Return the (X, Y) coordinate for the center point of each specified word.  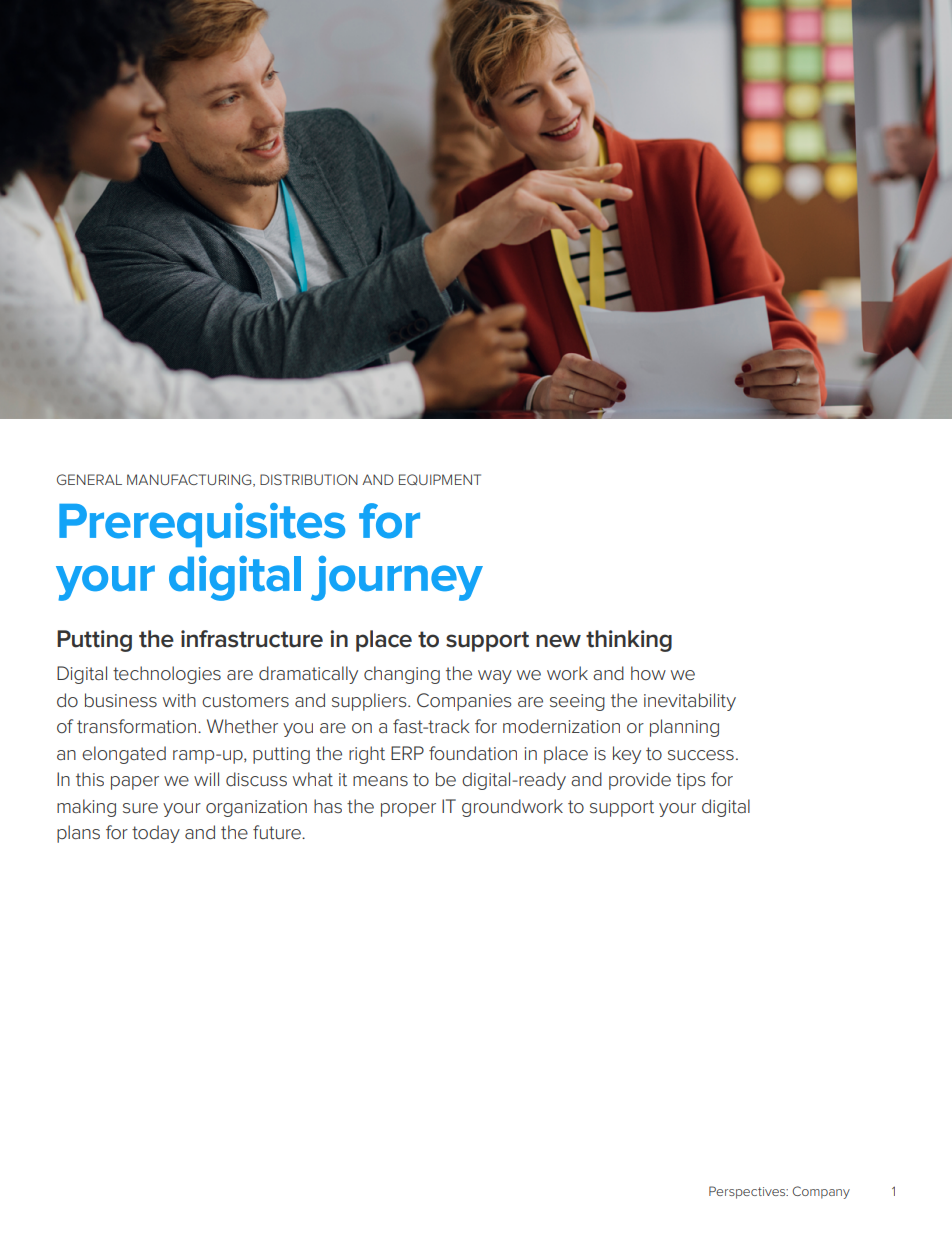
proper (408, 810)
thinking (629, 641)
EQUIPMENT (440, 479)
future (278, 832)
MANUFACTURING (190, 480)
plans (78, 834)
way (495, 677)
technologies (167, 675)
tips (691, 781)
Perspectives (748, 1192)
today (156, 834)
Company (821, 1192)
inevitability (690, 702)
